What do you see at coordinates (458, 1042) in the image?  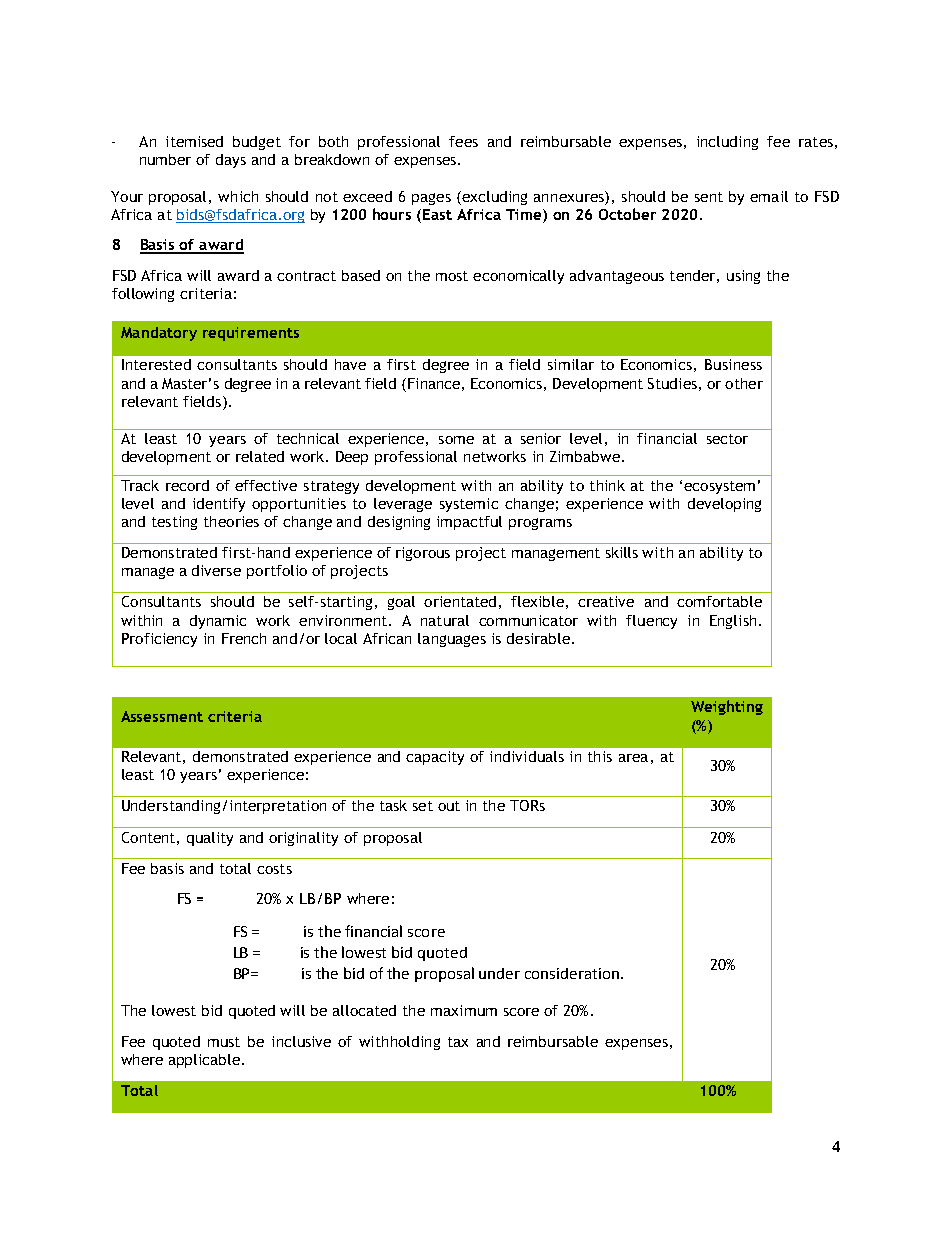 I see `tax` at bounding box center [458, 1042].
